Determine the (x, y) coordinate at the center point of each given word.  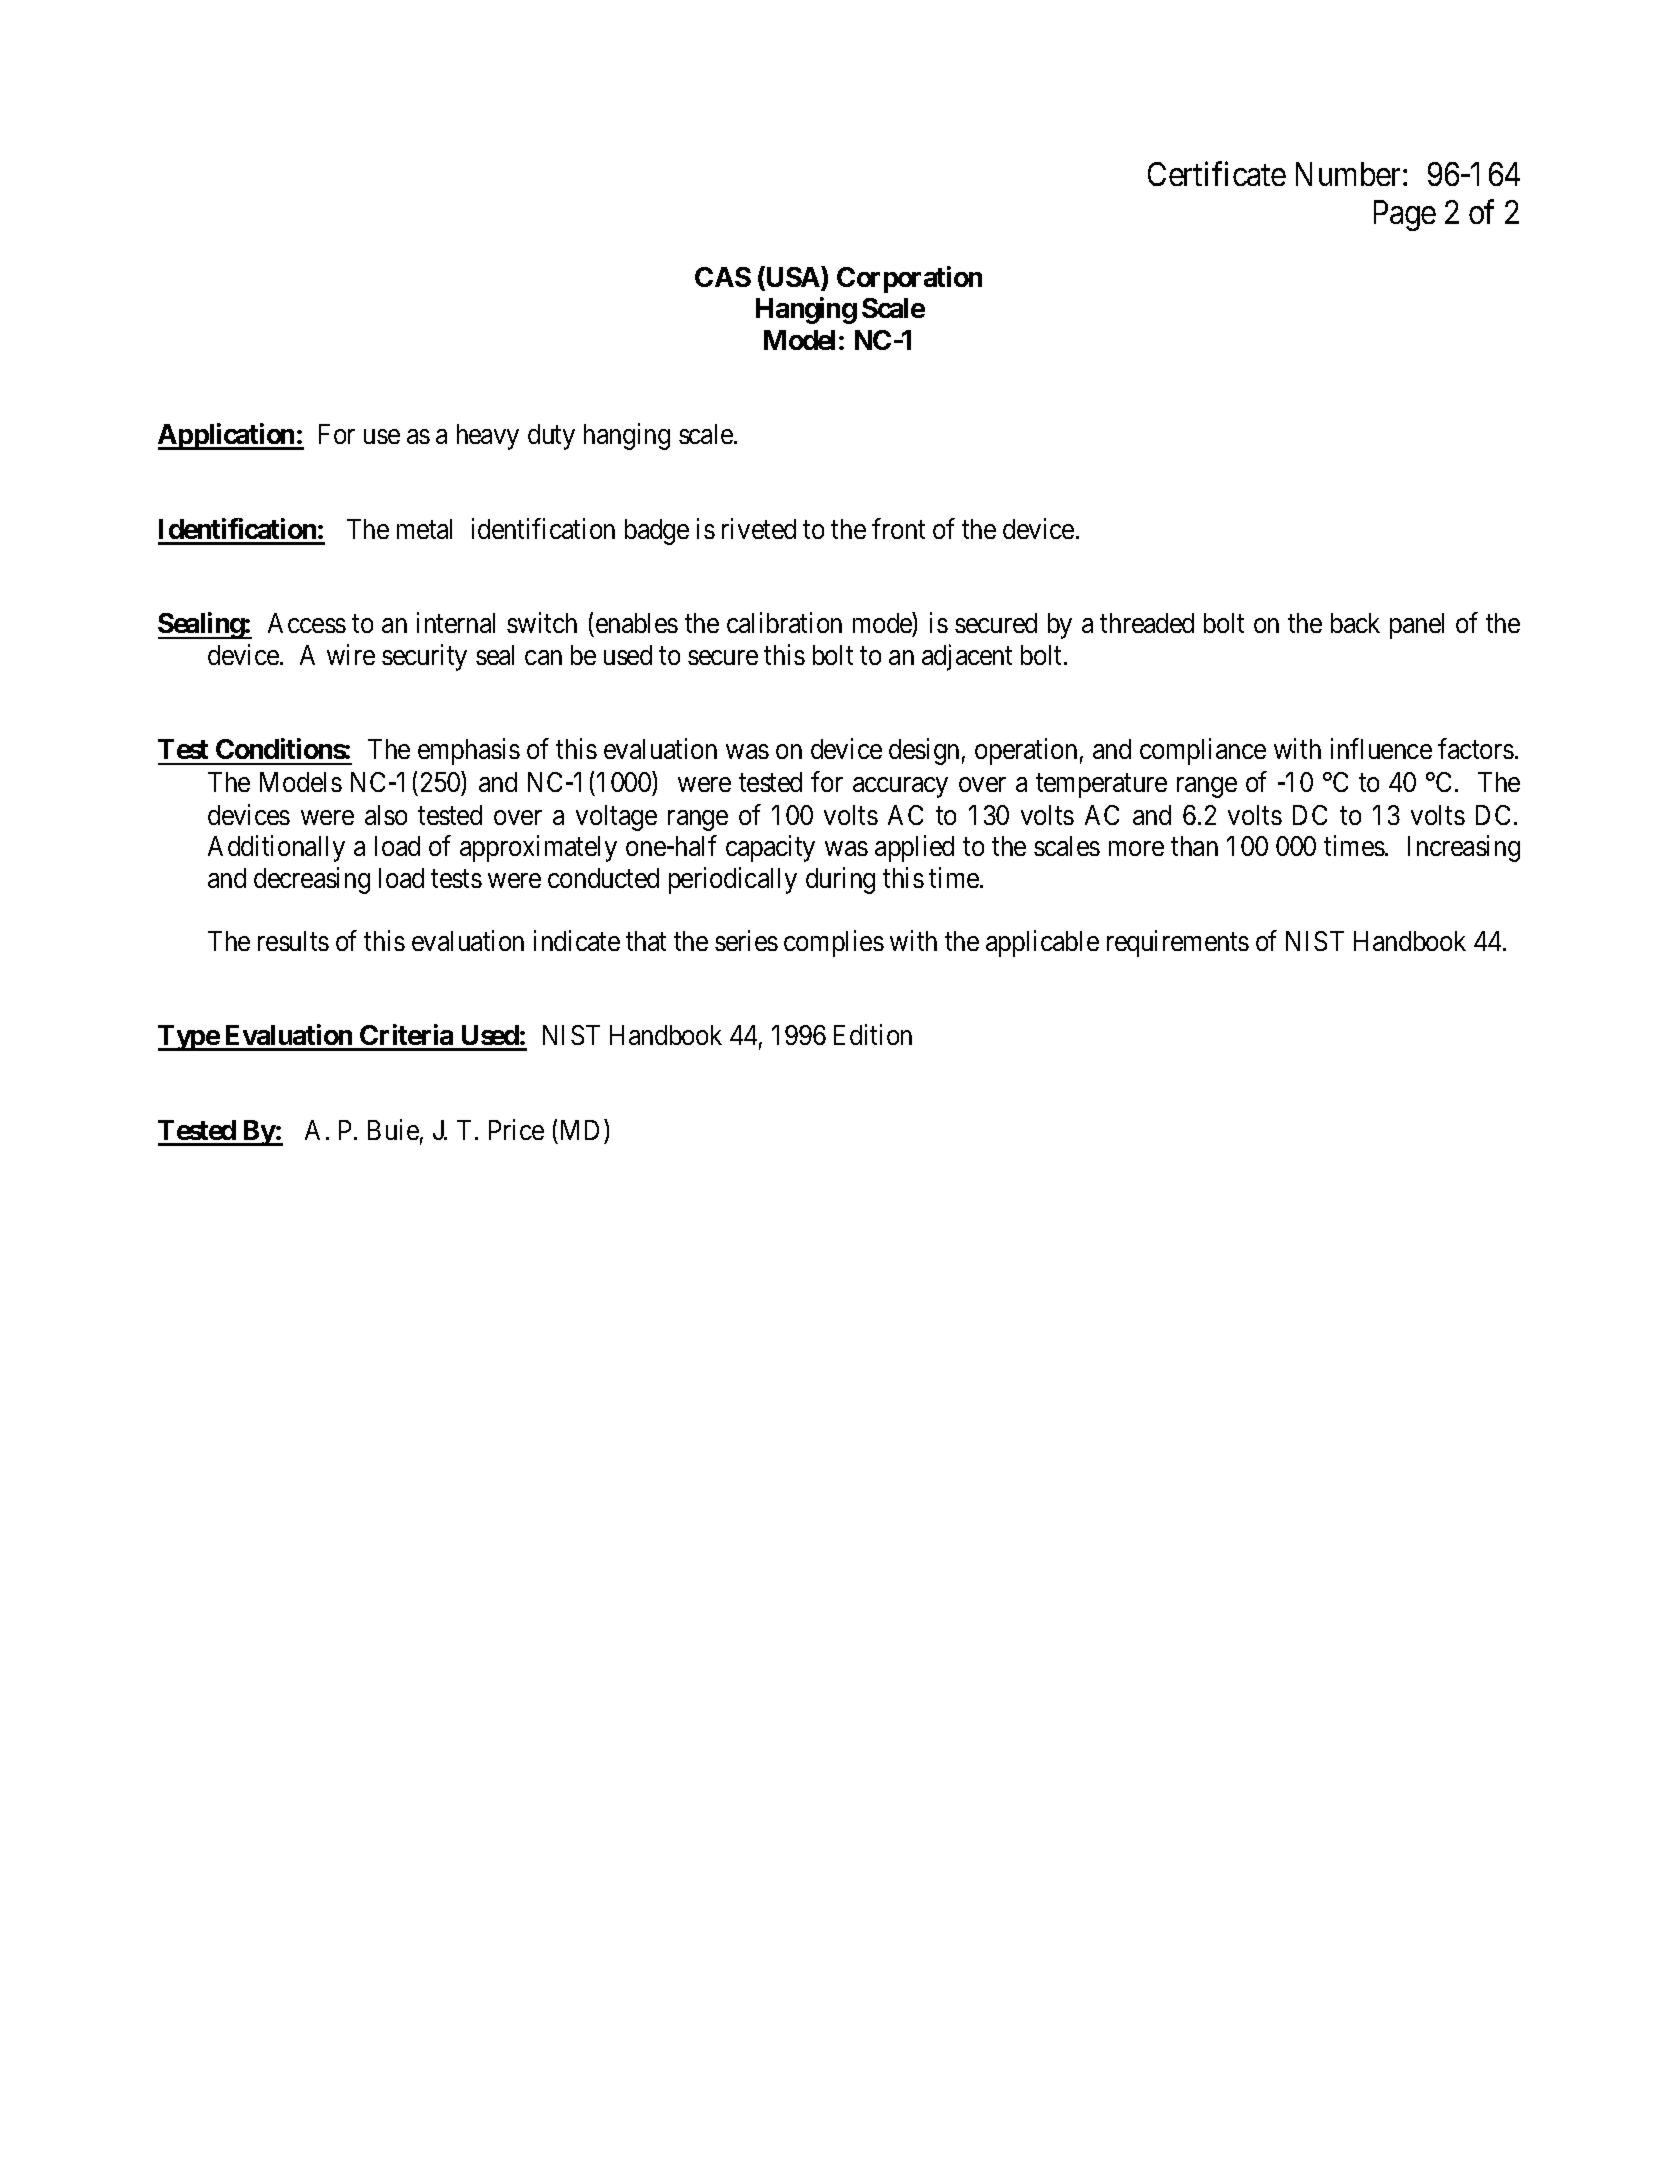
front (898, 528)
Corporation (909, 279)
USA (793, 278)
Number (1350, 174)
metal (424, 529)
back (1355, 623)
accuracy (900, 787)
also (386, 815)
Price (516, 1129)
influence (1381, 749)
